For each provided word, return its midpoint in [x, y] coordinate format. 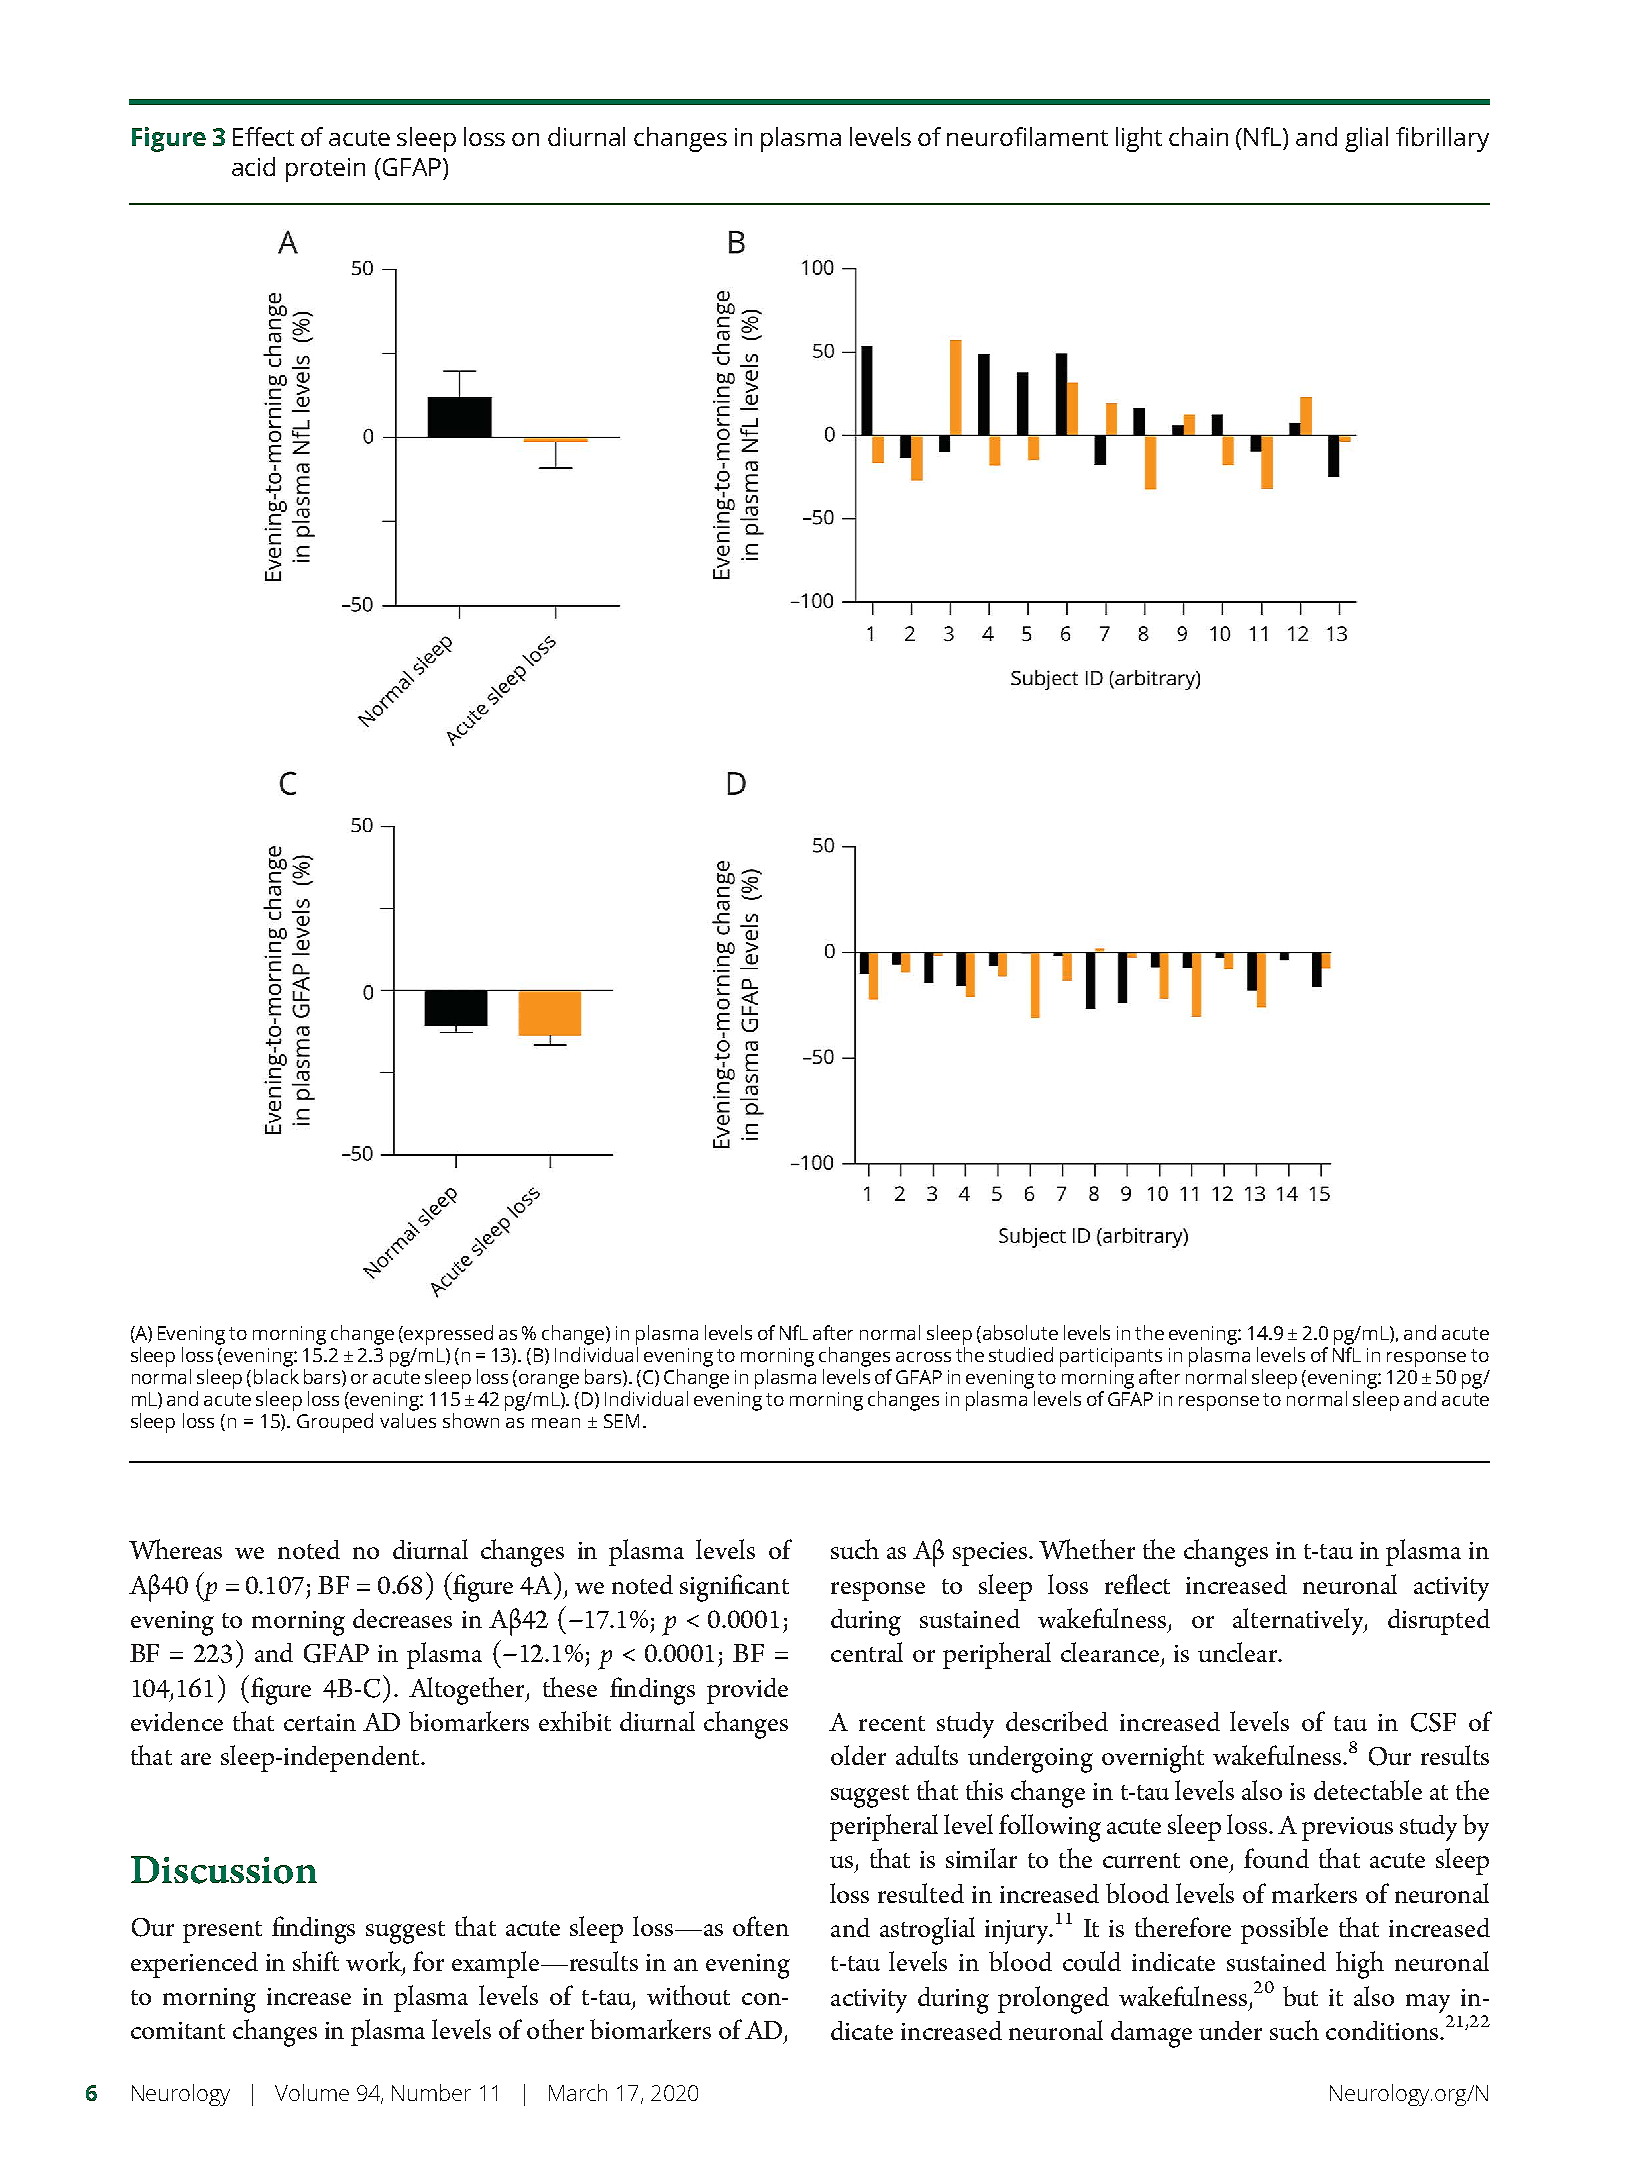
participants [1111, 1357]
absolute [1020, 1332]
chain [1198, 136]
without [688, 1995]
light [1139, 139]
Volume [312, 2092]
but [1300, 1996]
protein [325, 170]
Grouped [335, 1423]
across [923, 1357]
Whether [1087, 1549]
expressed [448, 1335]
